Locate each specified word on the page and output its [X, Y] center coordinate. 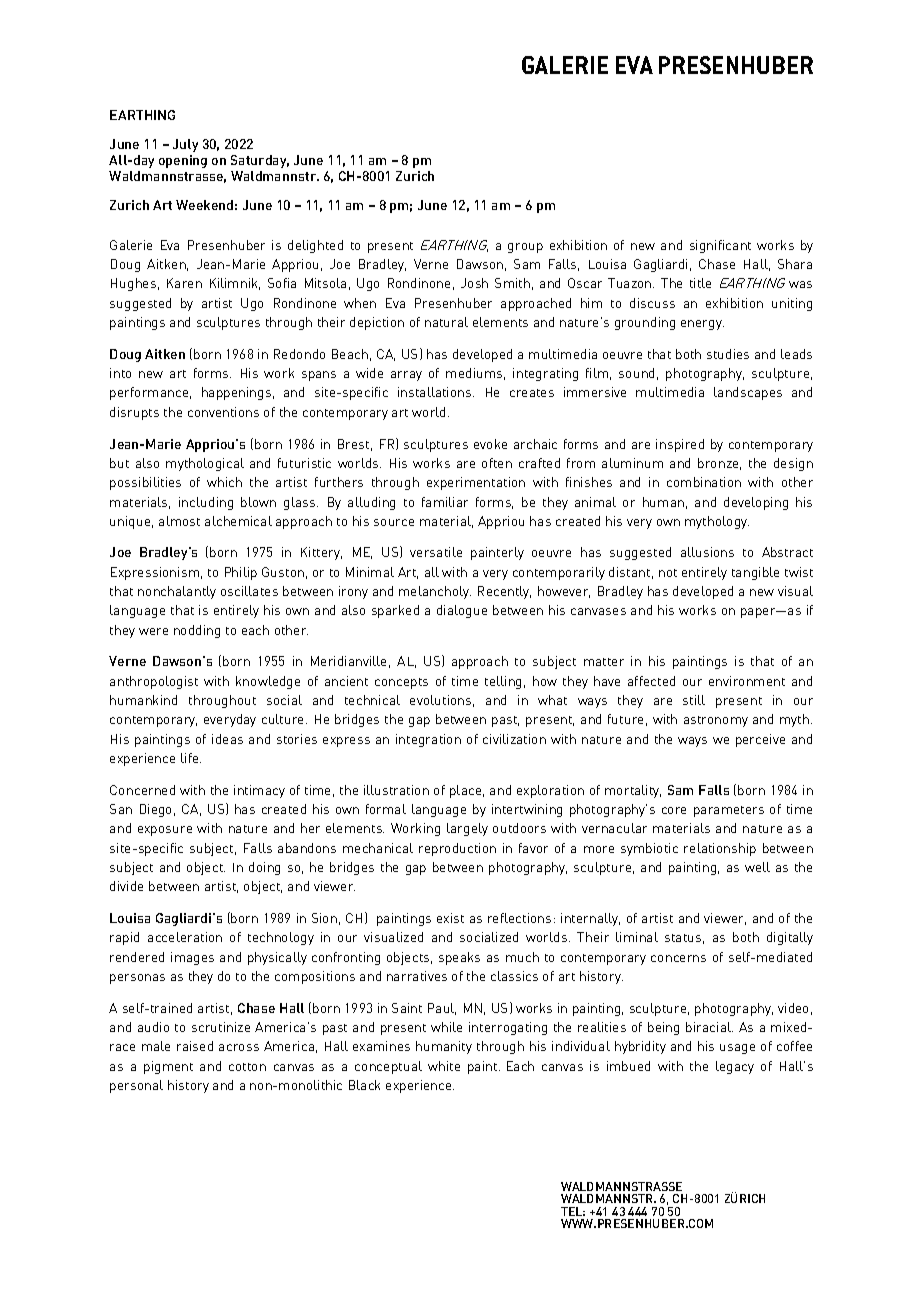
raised [195, 1046]
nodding [197, 631]
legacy [735, 1067]
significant [720, 246]
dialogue [462, 611]
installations [436, 392]
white [444, 1066]
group [525, 248]
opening [183, 161]
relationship [720, 849]
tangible [755, 573]
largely [467, 829]
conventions [223, 412]
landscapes [748, 393]
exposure [165, 831]
